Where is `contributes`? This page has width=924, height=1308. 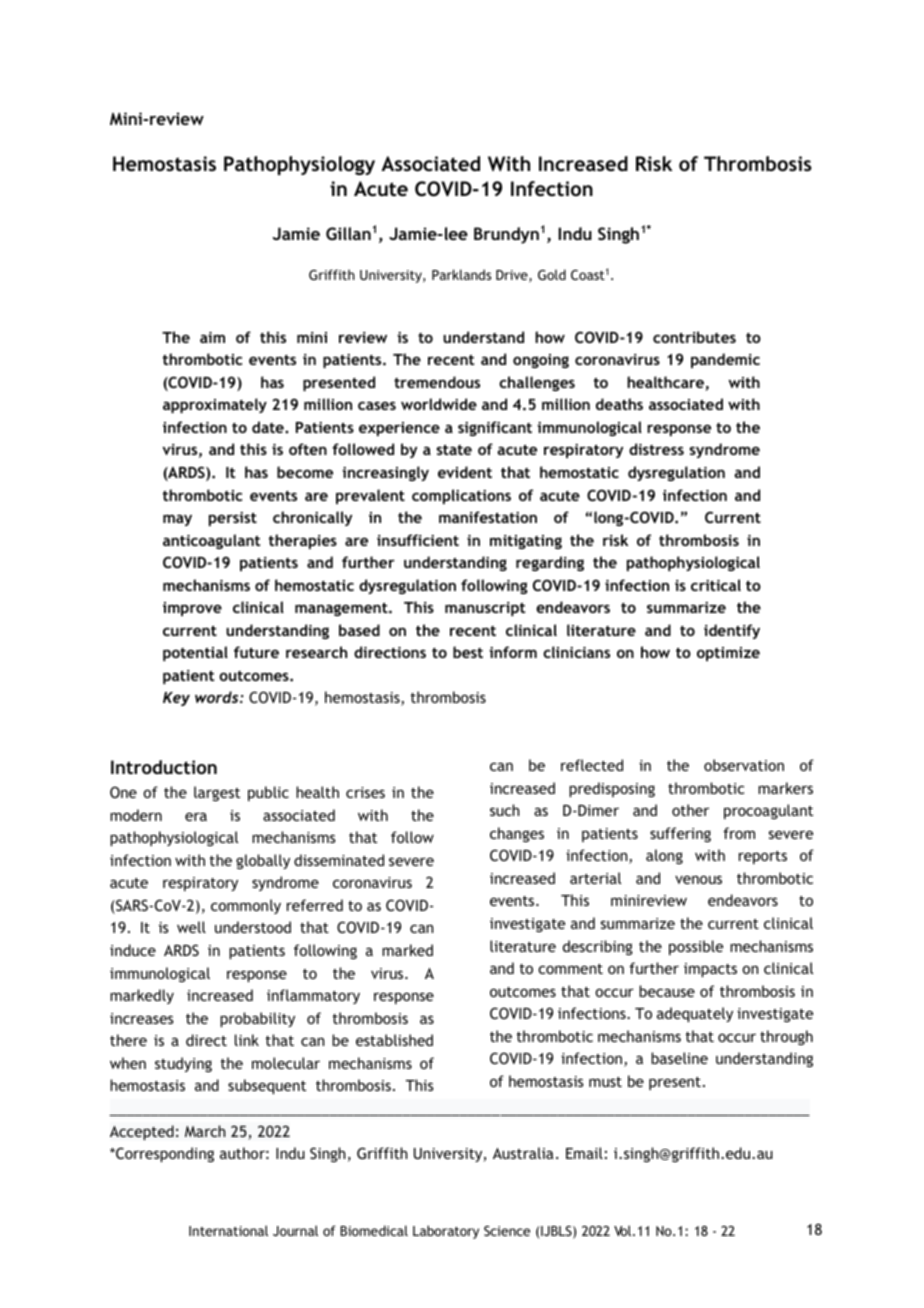 contributes is located at coordinates (694, 337).
